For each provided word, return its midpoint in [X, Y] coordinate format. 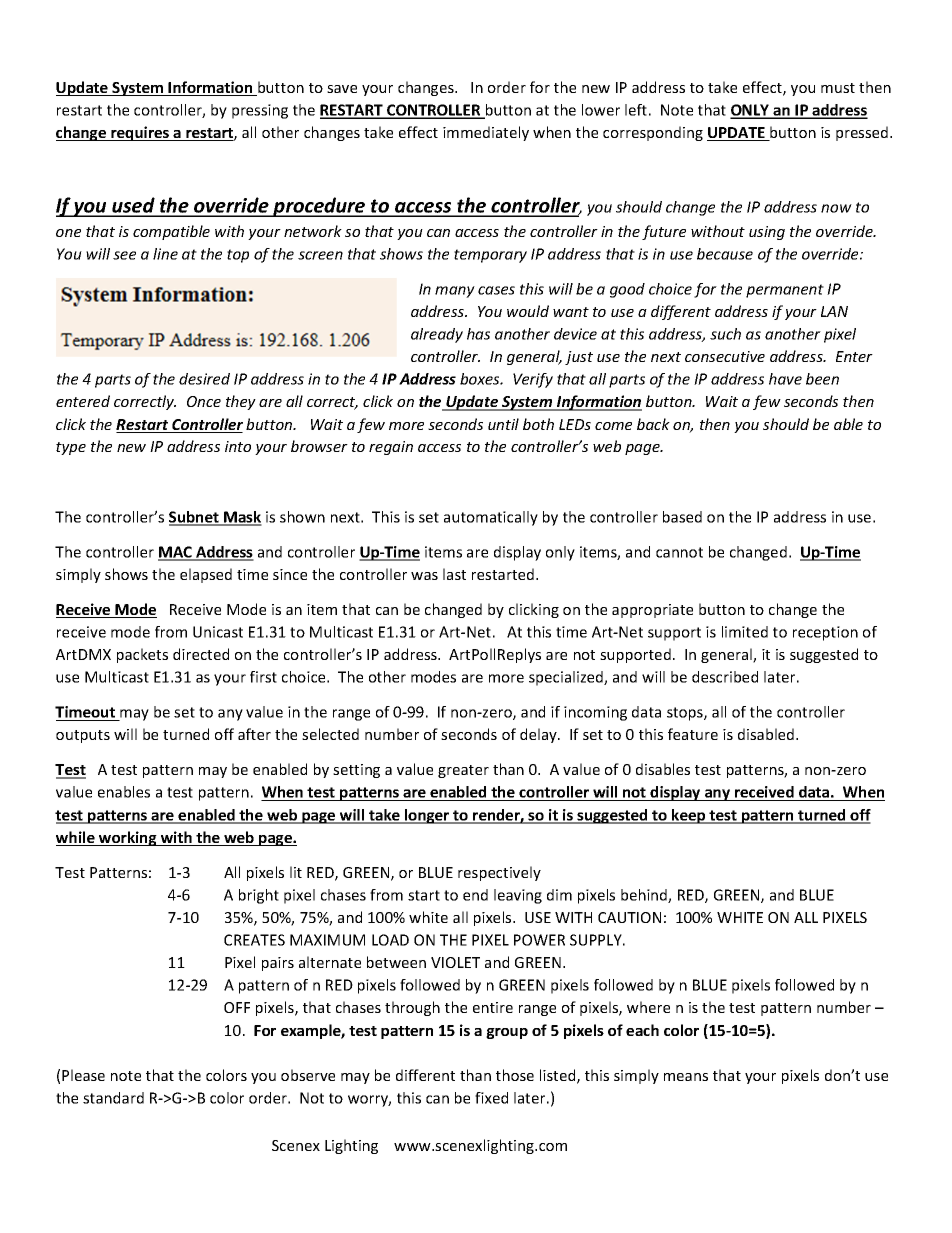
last [454, 574]
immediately [486, 133]
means [686, 1077]
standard [113, 1098]
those [515, 1075]
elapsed [206, 575]
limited [745, 632]
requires [140, 133]
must [838, 88]
